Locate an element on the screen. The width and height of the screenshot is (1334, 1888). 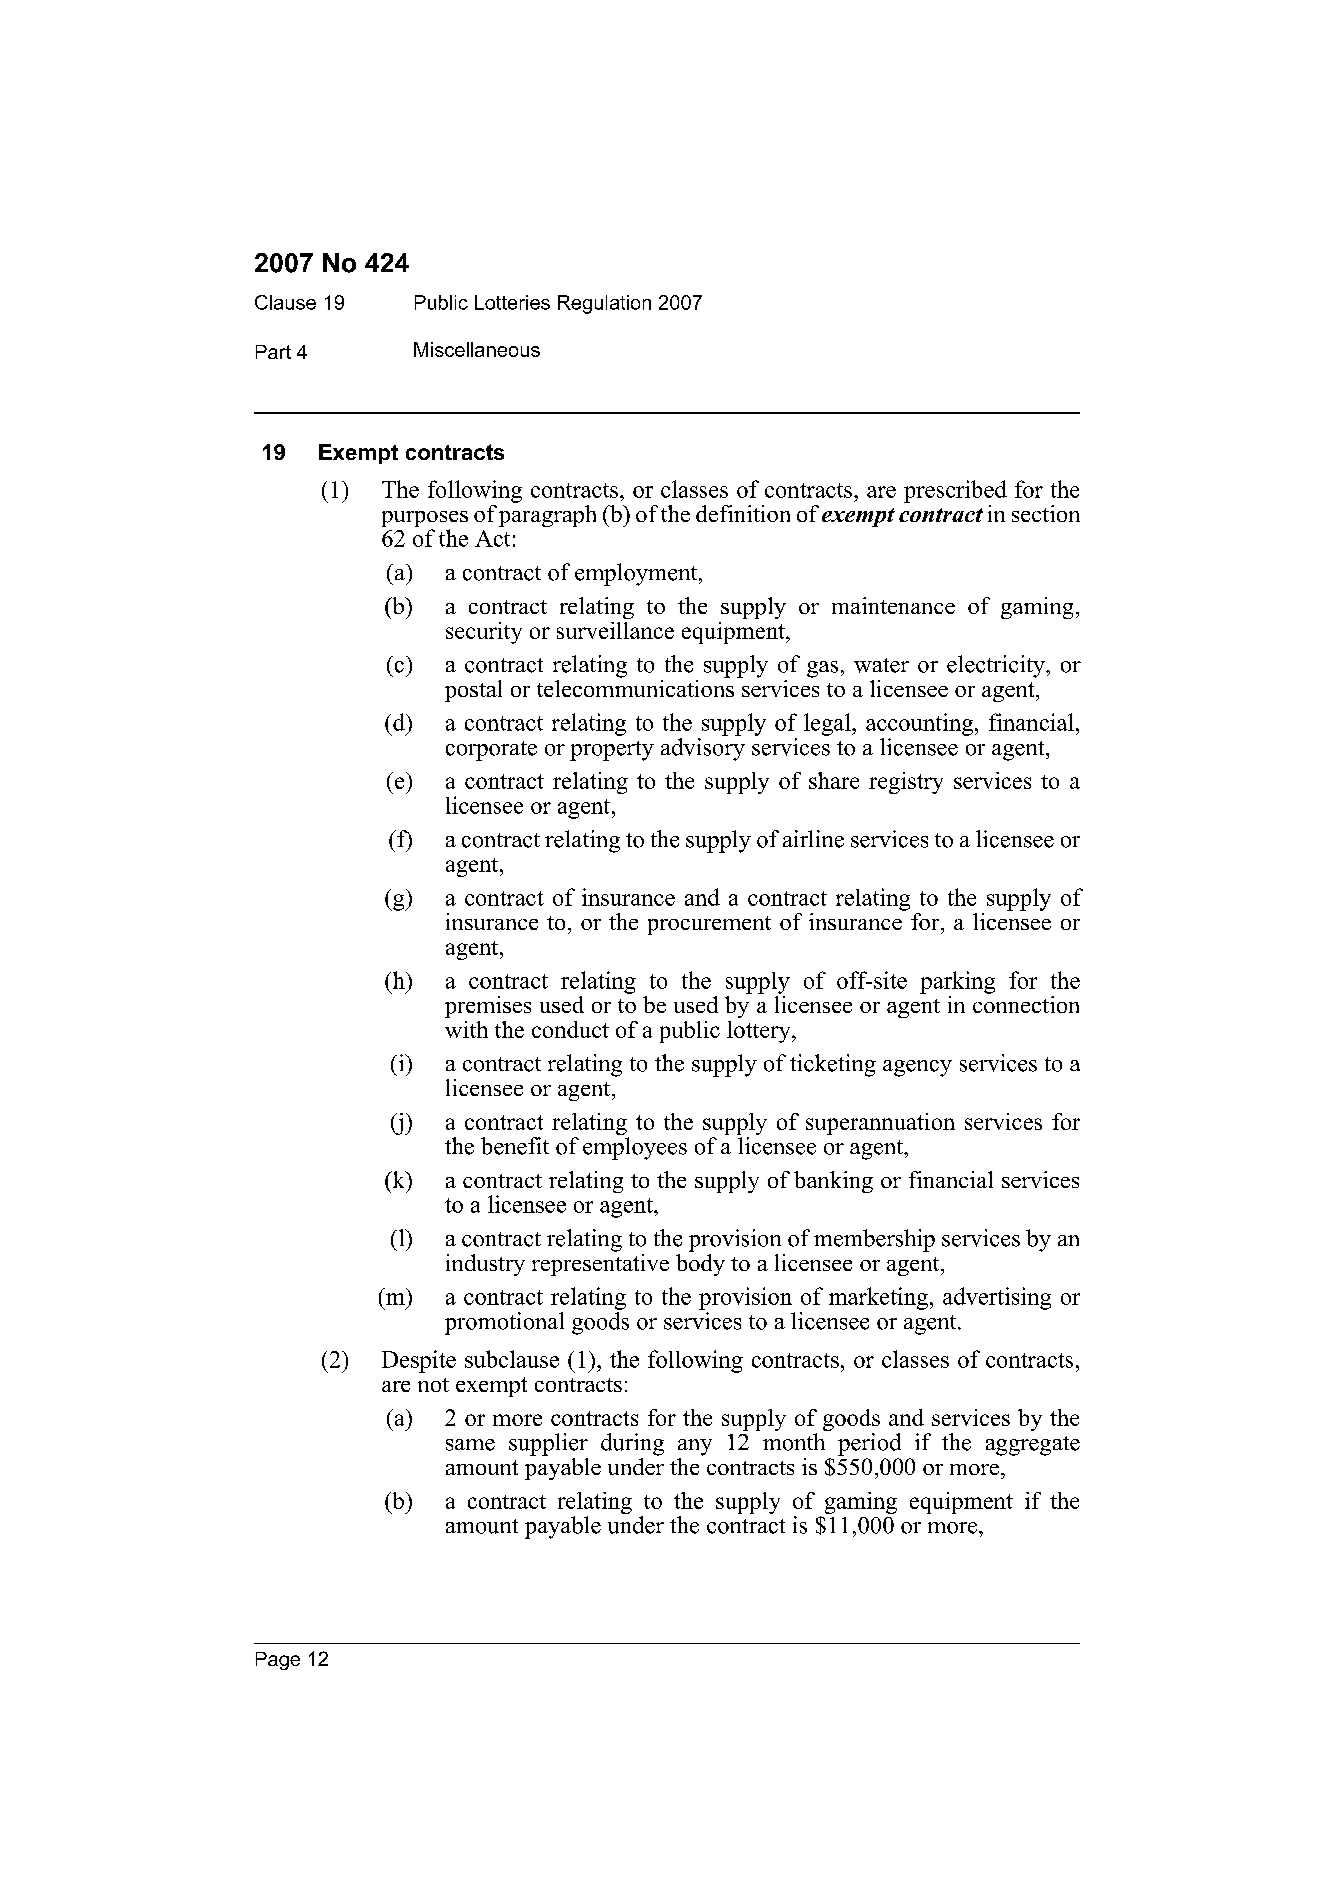
any is located at coordinates (695, 1447).
